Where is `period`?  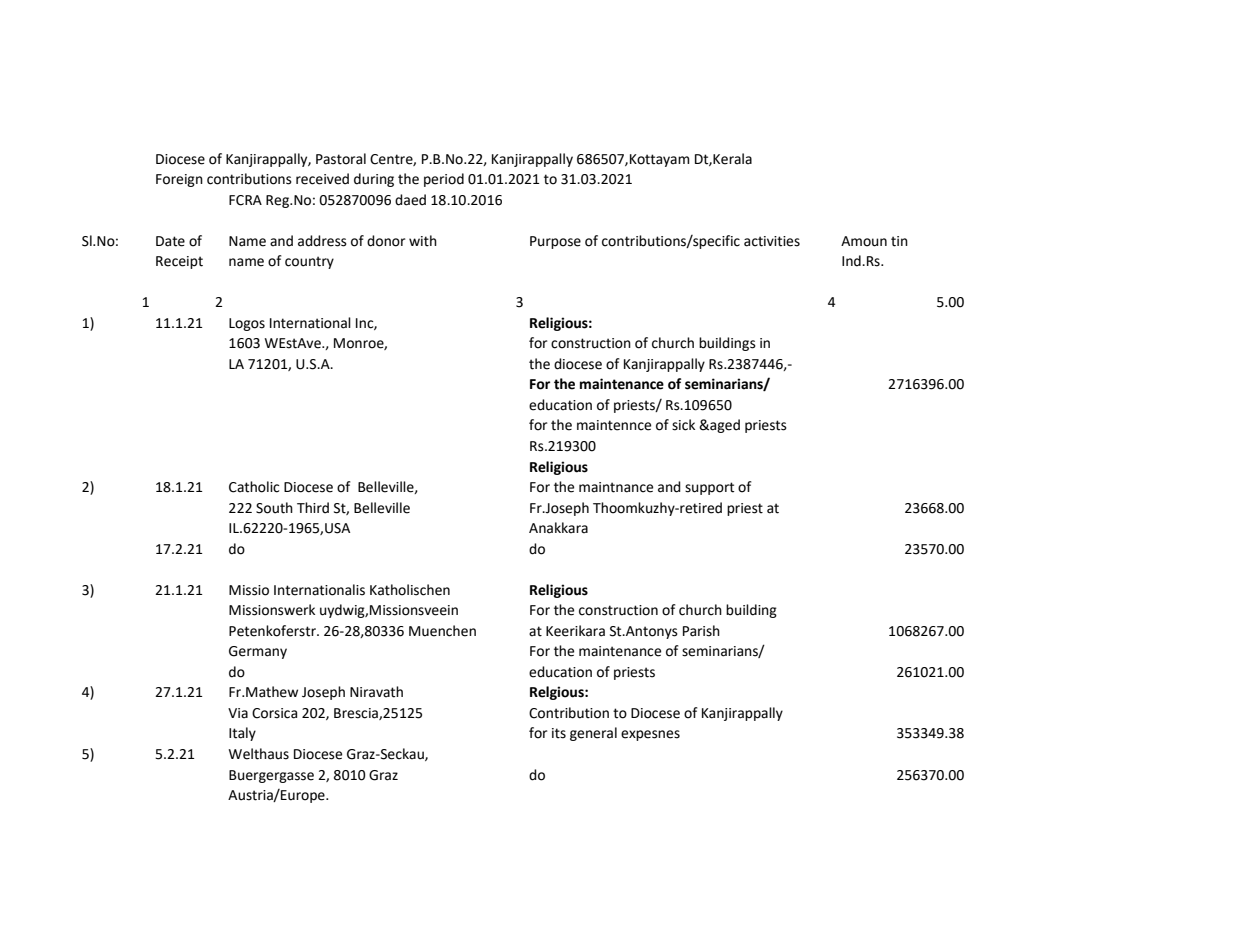 period is located at coordinates (444, 180).
